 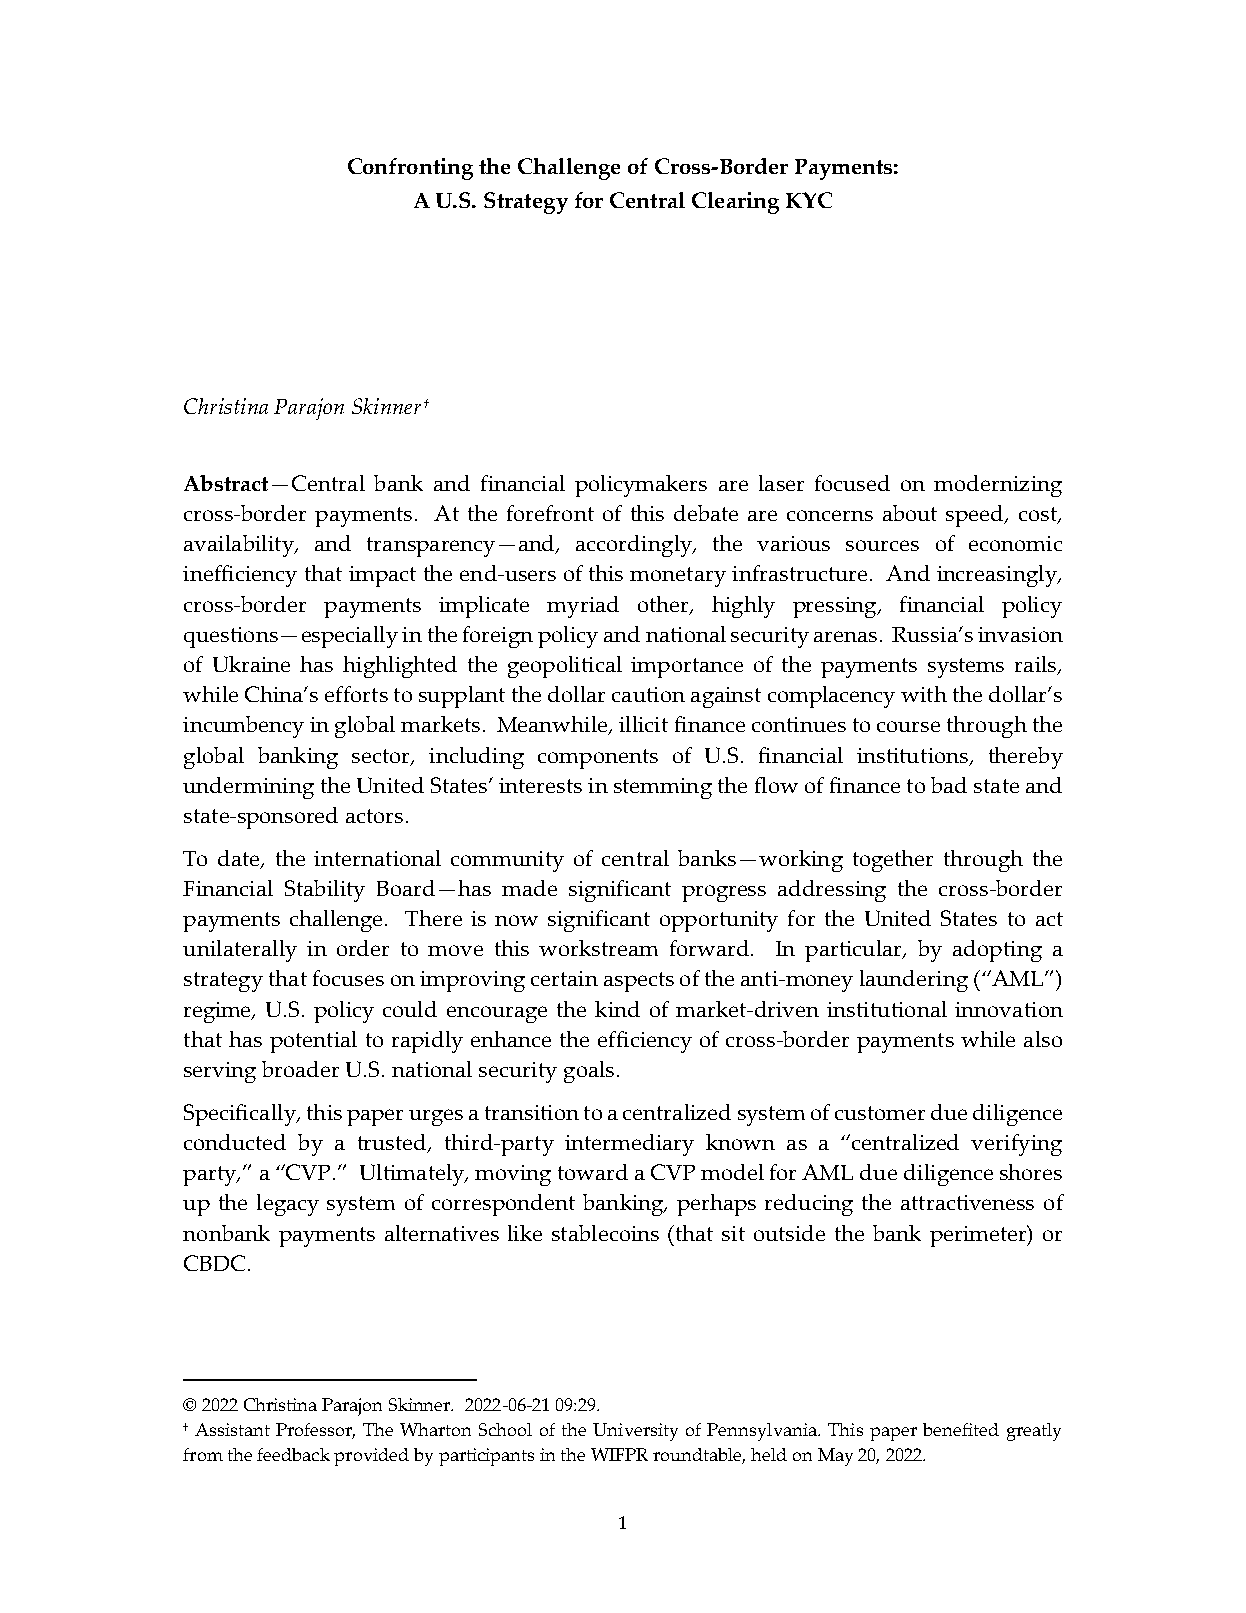 What do you see at coordinates (635, 1432) in the image?
I see `University` at bounding box center [635, 1432].
